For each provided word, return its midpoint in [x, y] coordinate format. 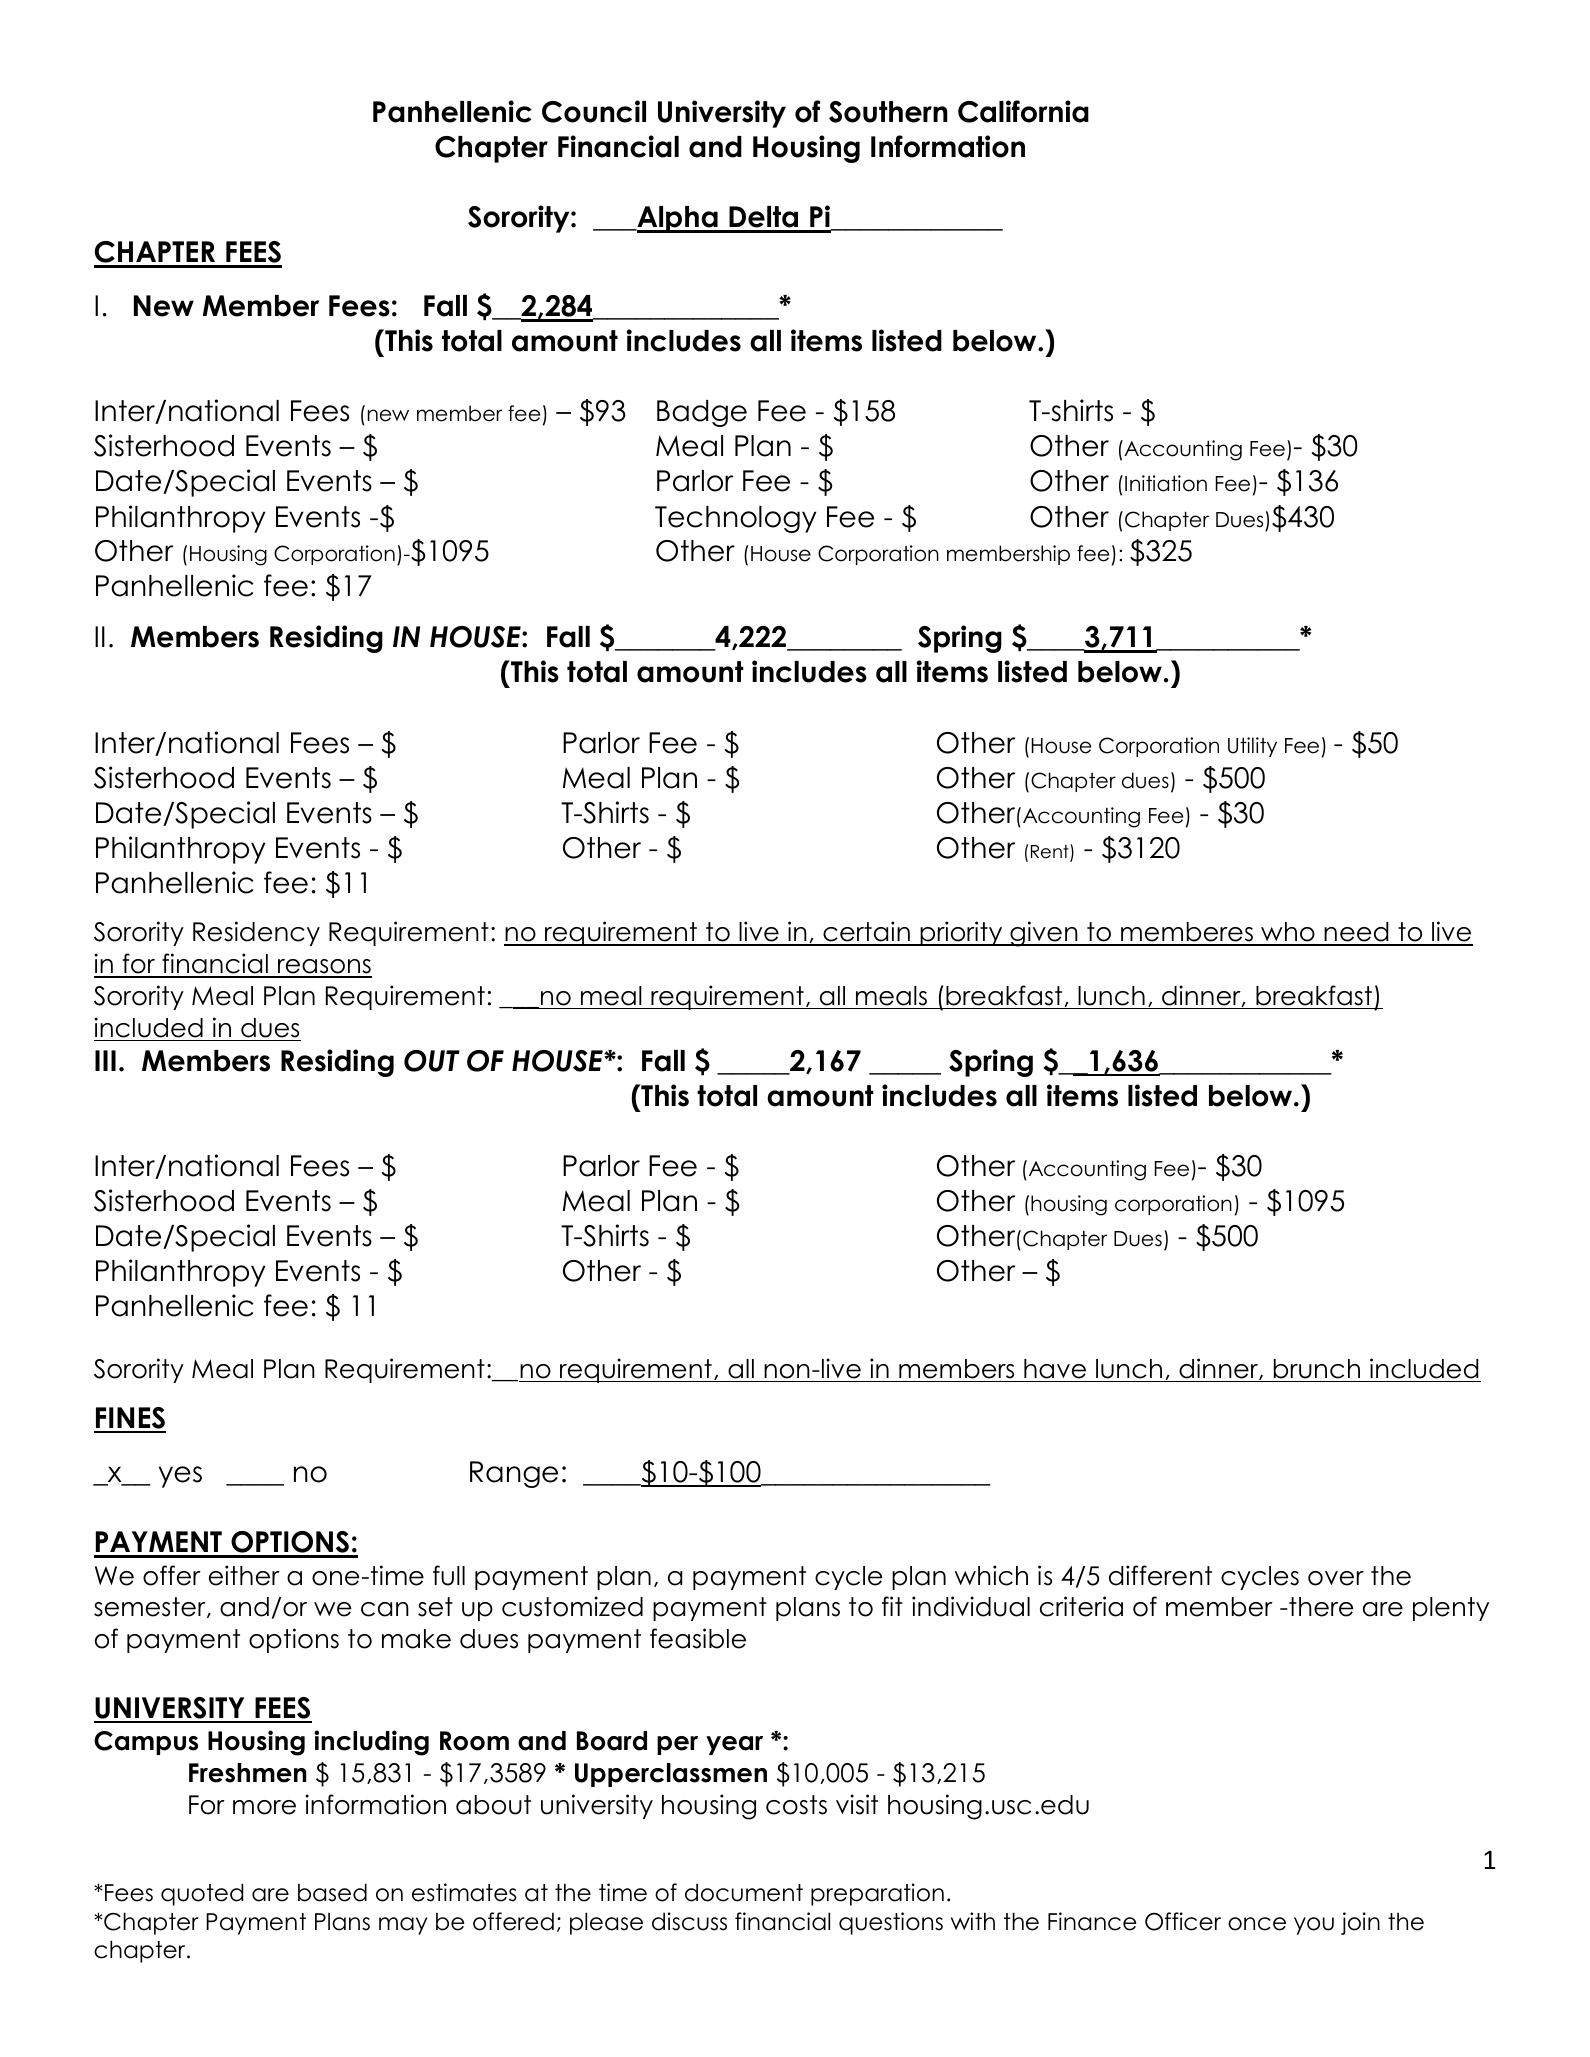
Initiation [1166, 483]
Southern [888, 112]
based [332, 1892]
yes [180, 1477]
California [1023, 111]
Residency [256, 933]
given [1044, 934]
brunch [1317, 1369]
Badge [702, 413]
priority [961, 933]
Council [594, 111]
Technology [736, 519]
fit [892, 1606]
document [744, 1892]
